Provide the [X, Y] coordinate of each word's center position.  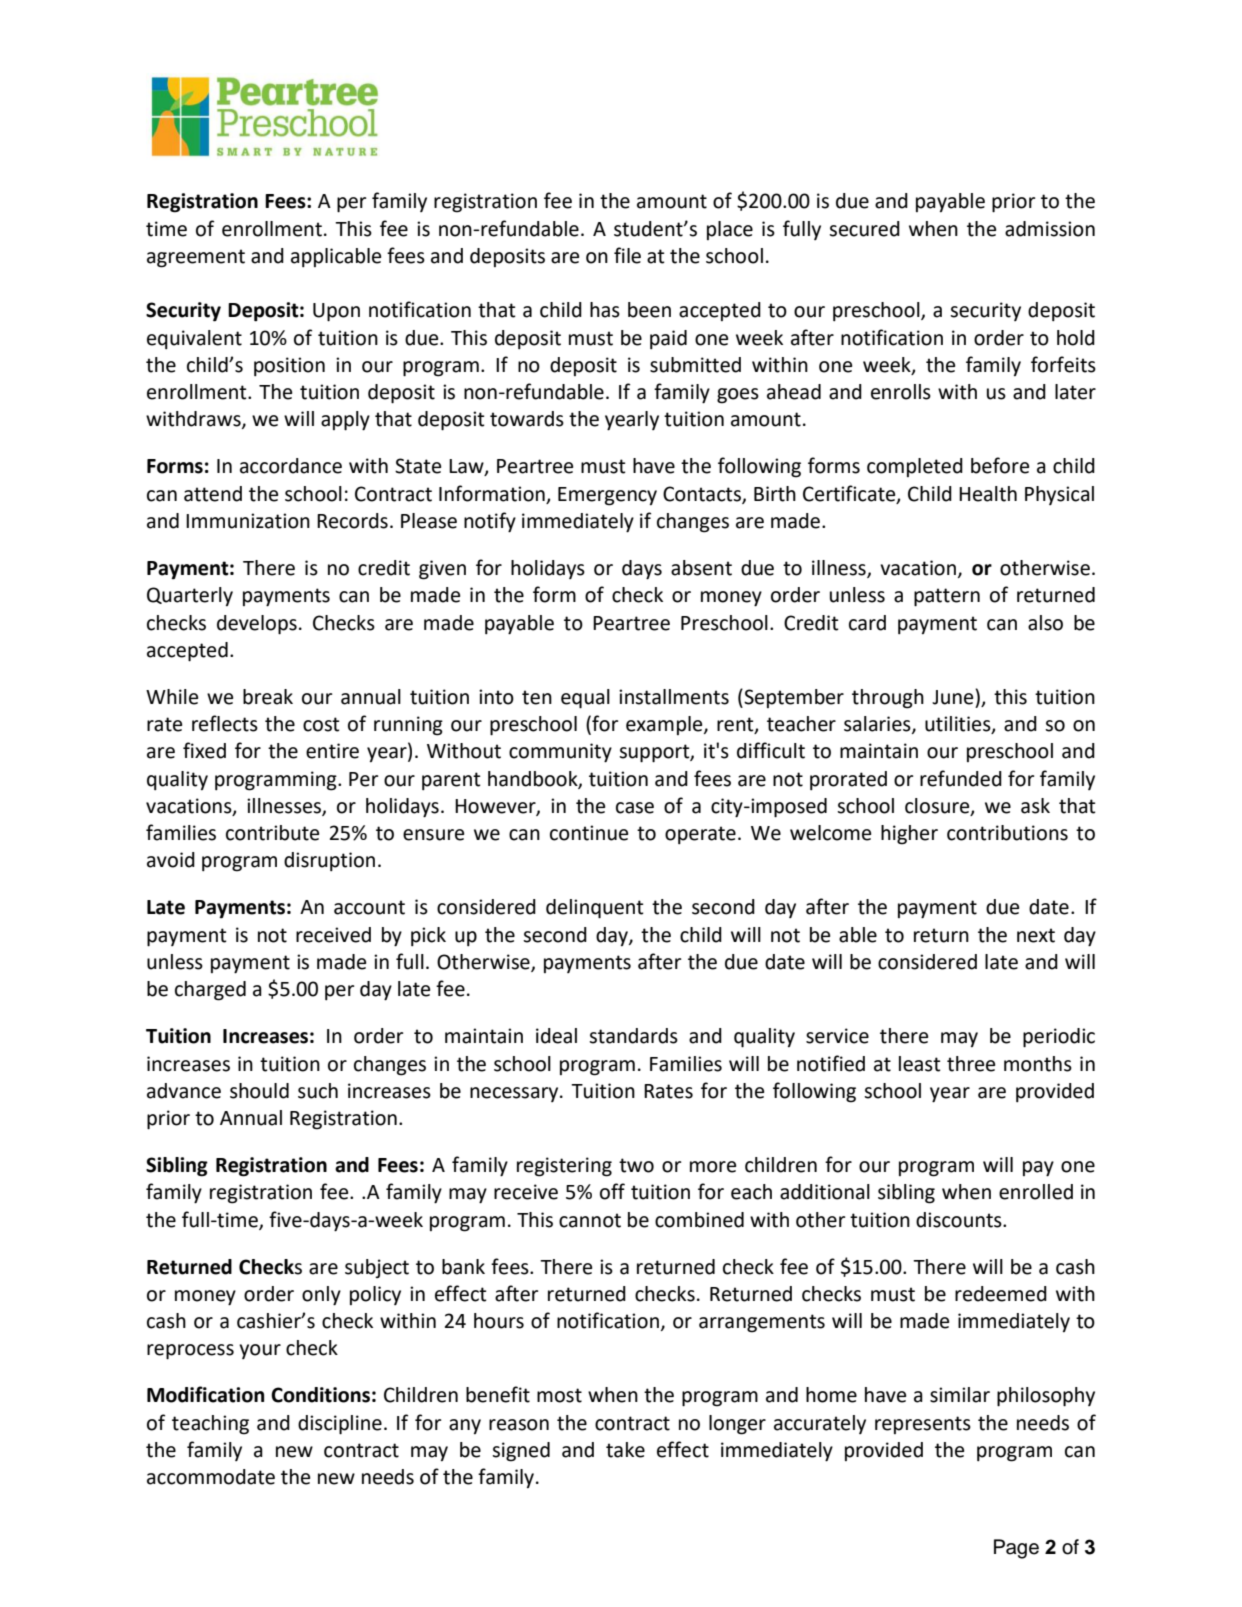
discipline [340, 1425]
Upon [336, 312]
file [627, 255]
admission [1050, 229]
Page [1016, 1549]
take [625, 1450]
